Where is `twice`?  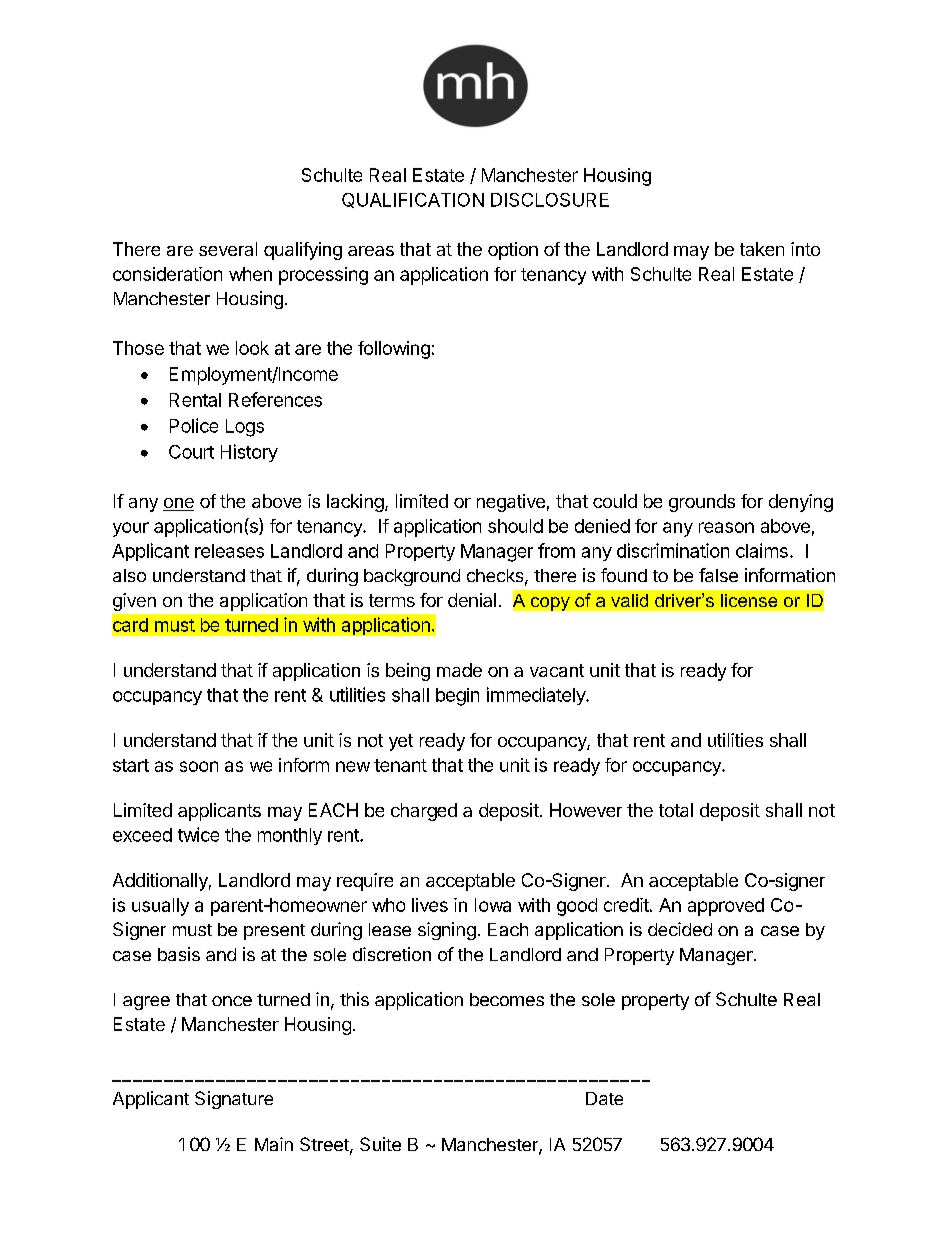
twice is located at coordinates (198, 834).
